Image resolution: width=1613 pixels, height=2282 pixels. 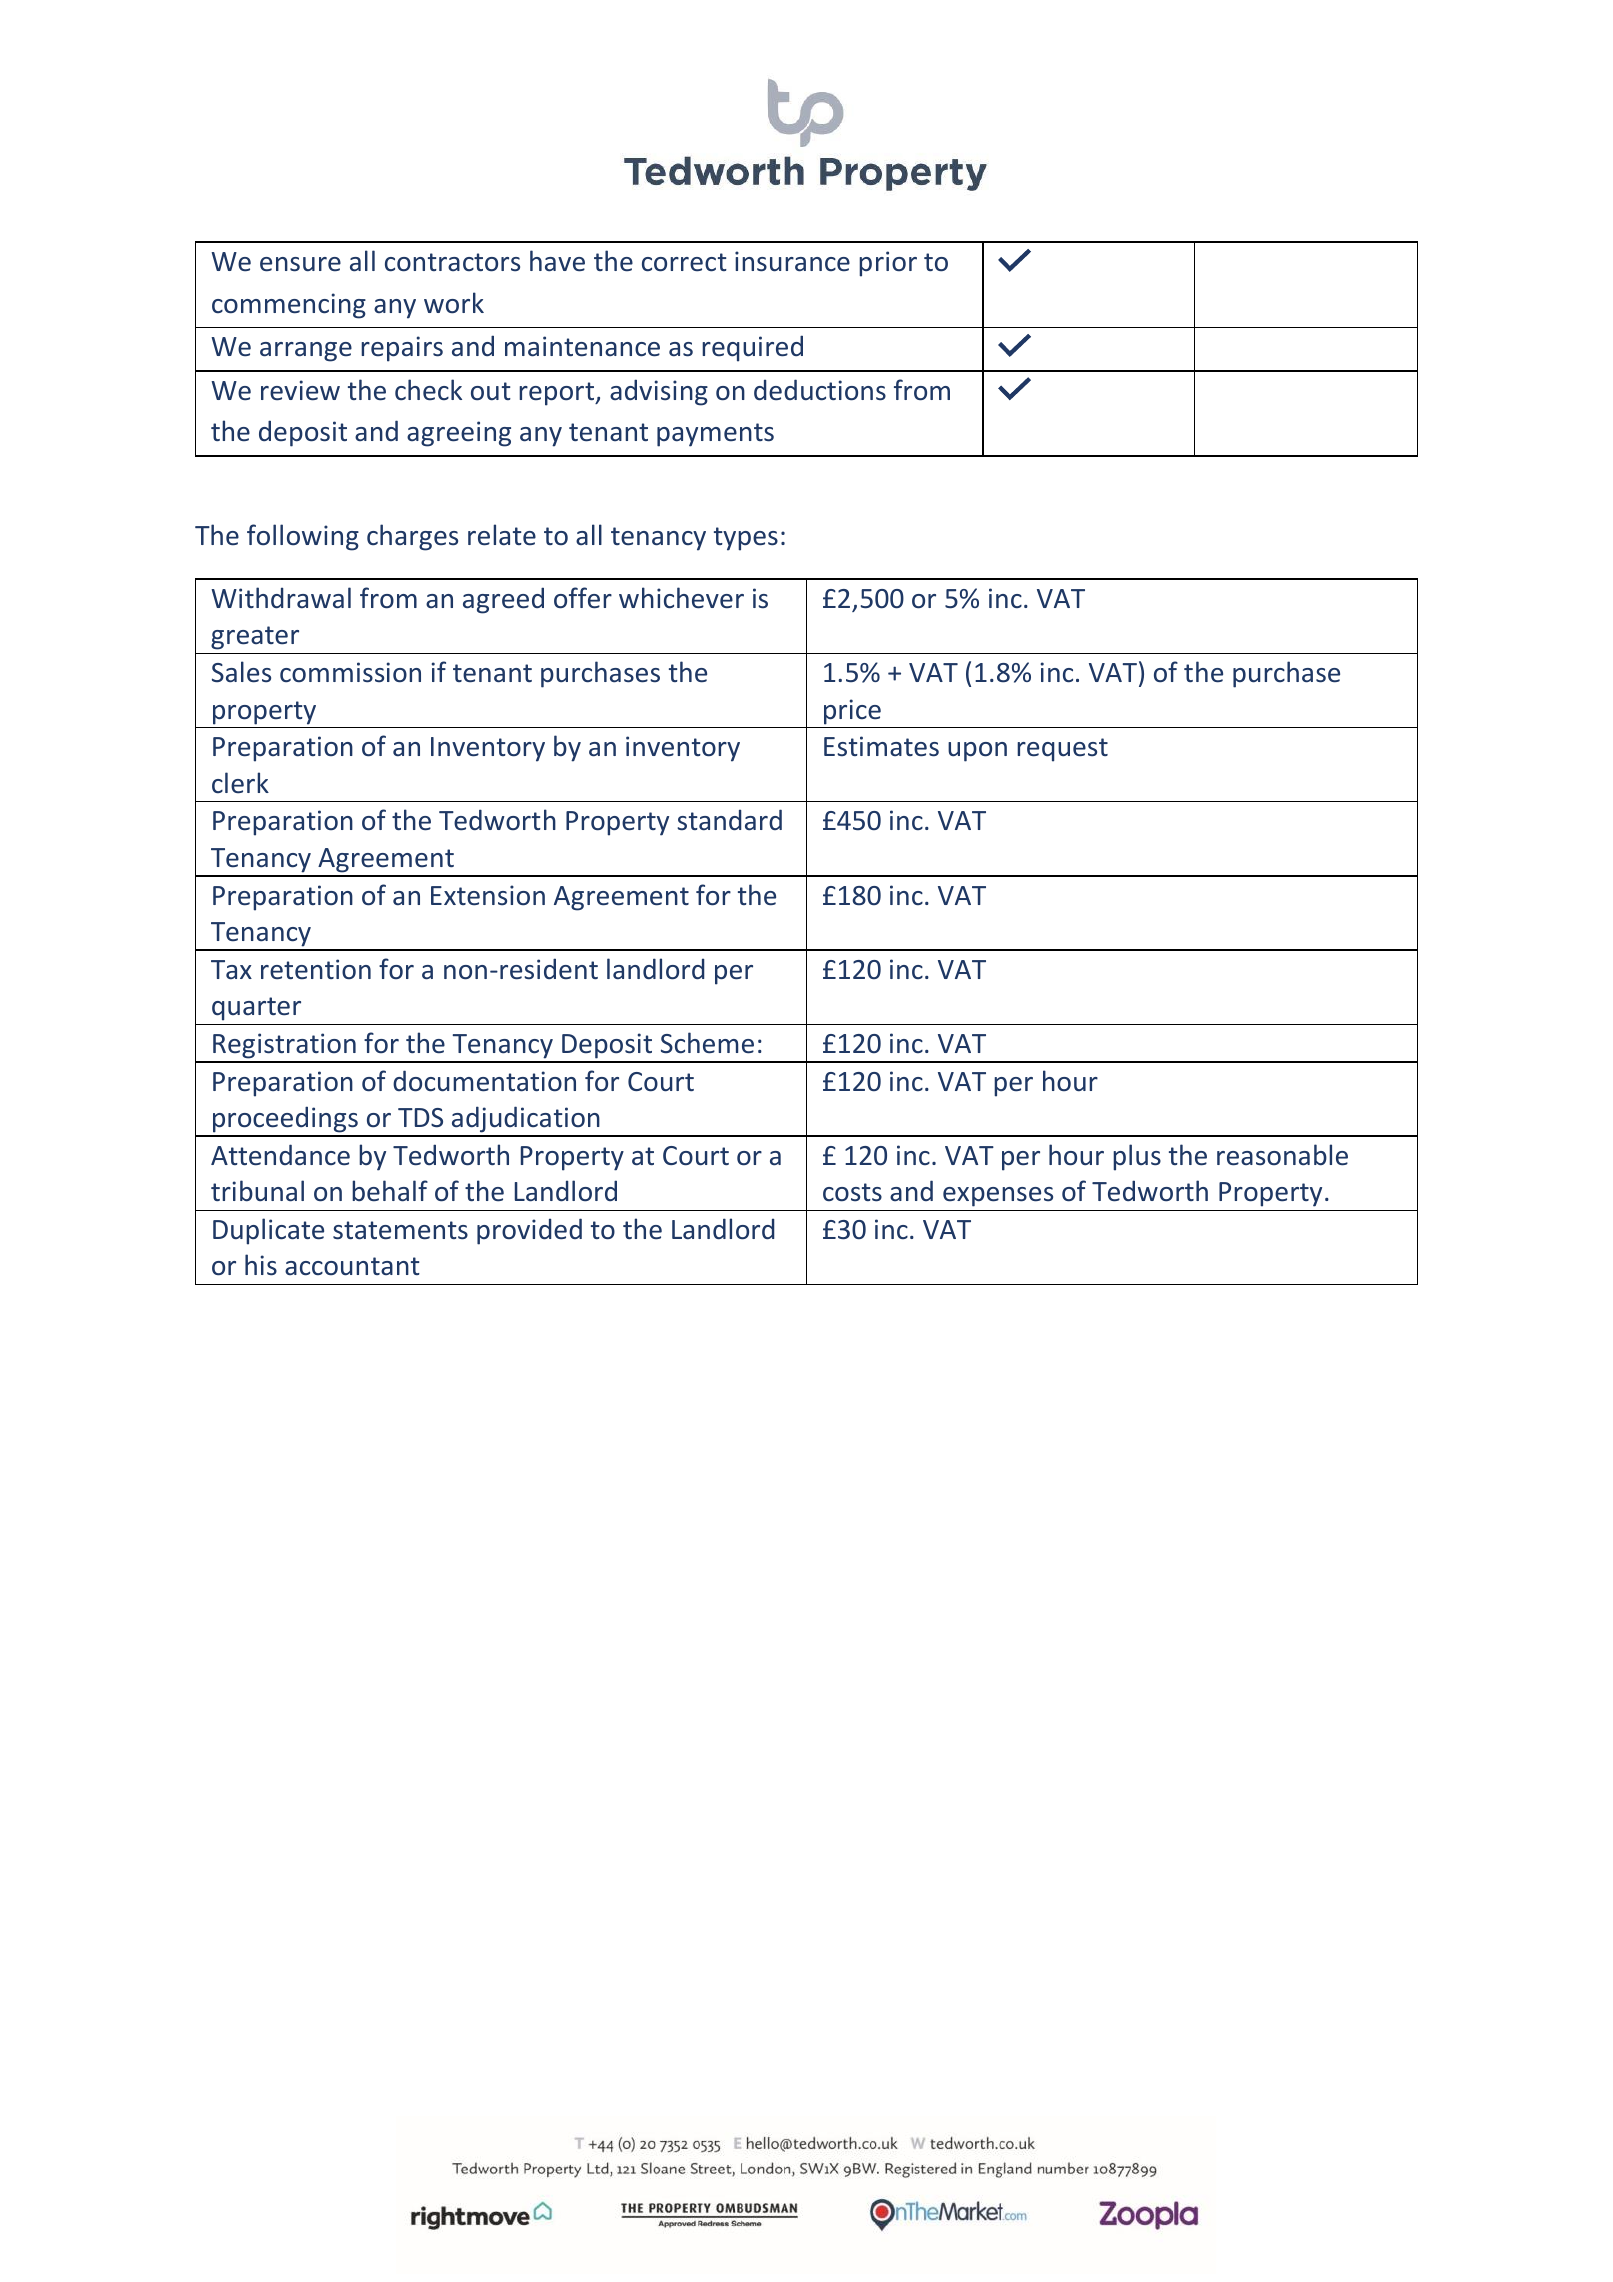 What do you see at coordinates (729, 820) in the screenshot?
I see `standard` at bounding box center [729, 820].
